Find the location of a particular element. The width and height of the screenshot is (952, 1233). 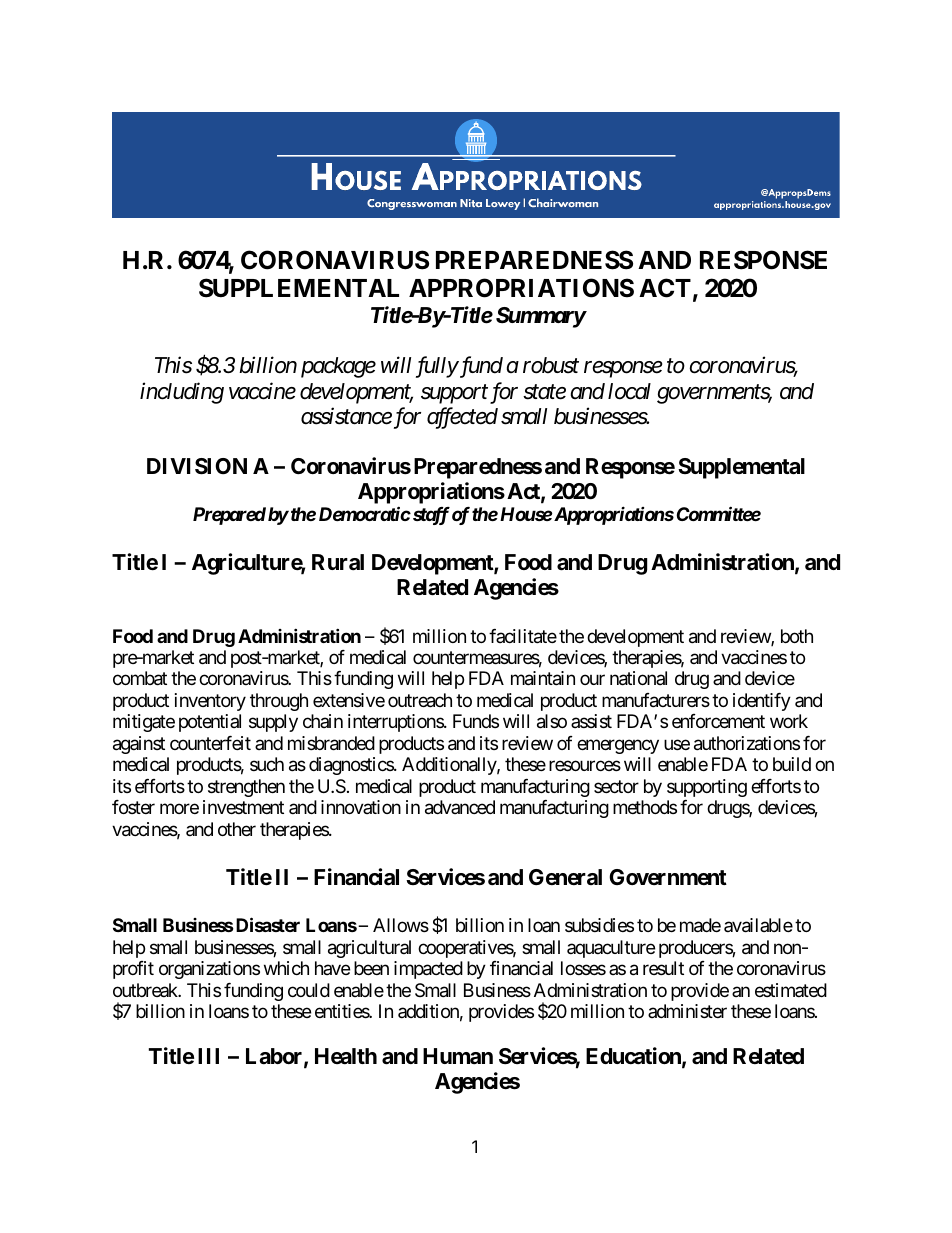

both is located at coordinates (797, 636).
